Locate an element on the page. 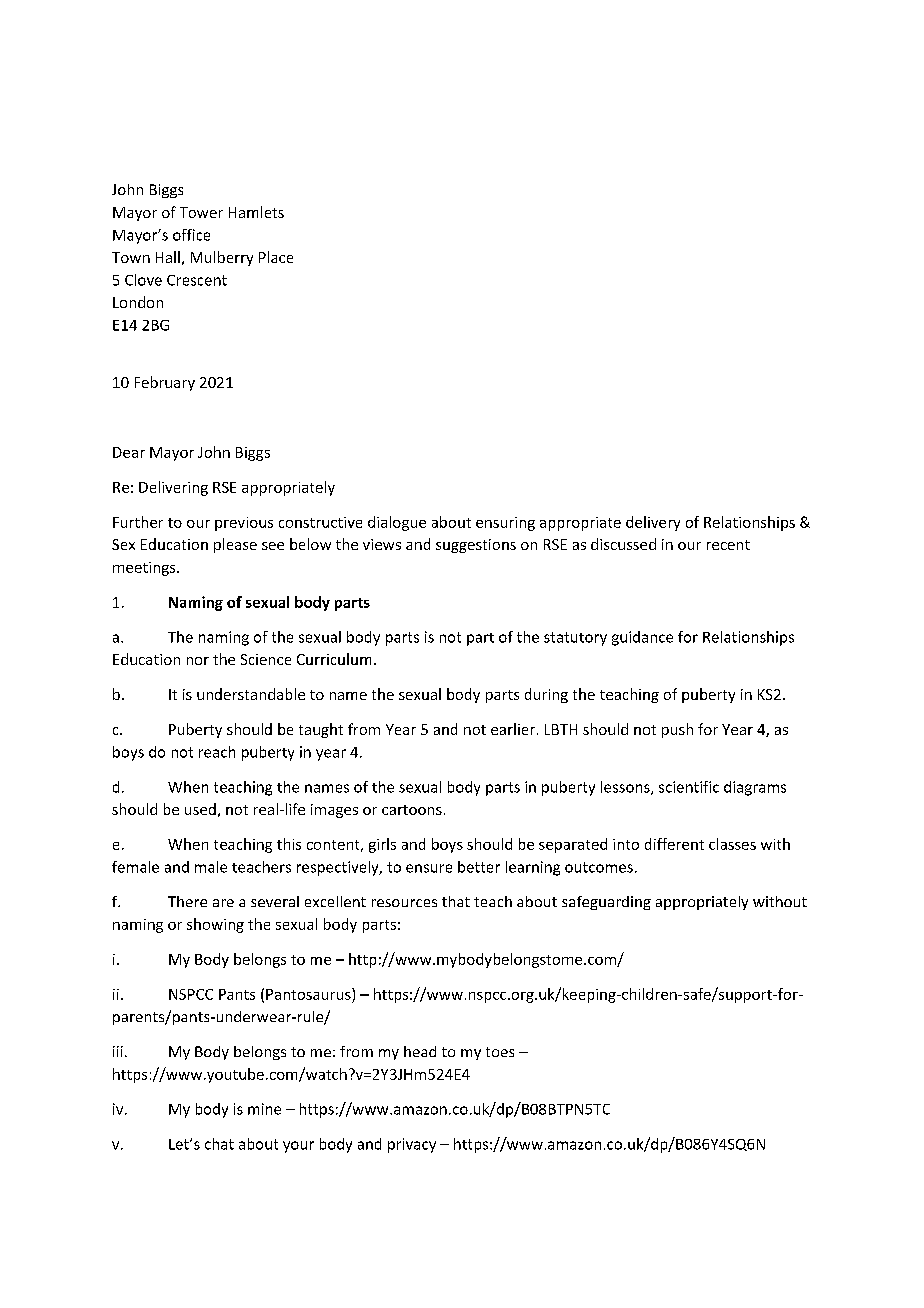 This page has height=1308, width=924. delivery is located at coordinates (653, 523).
